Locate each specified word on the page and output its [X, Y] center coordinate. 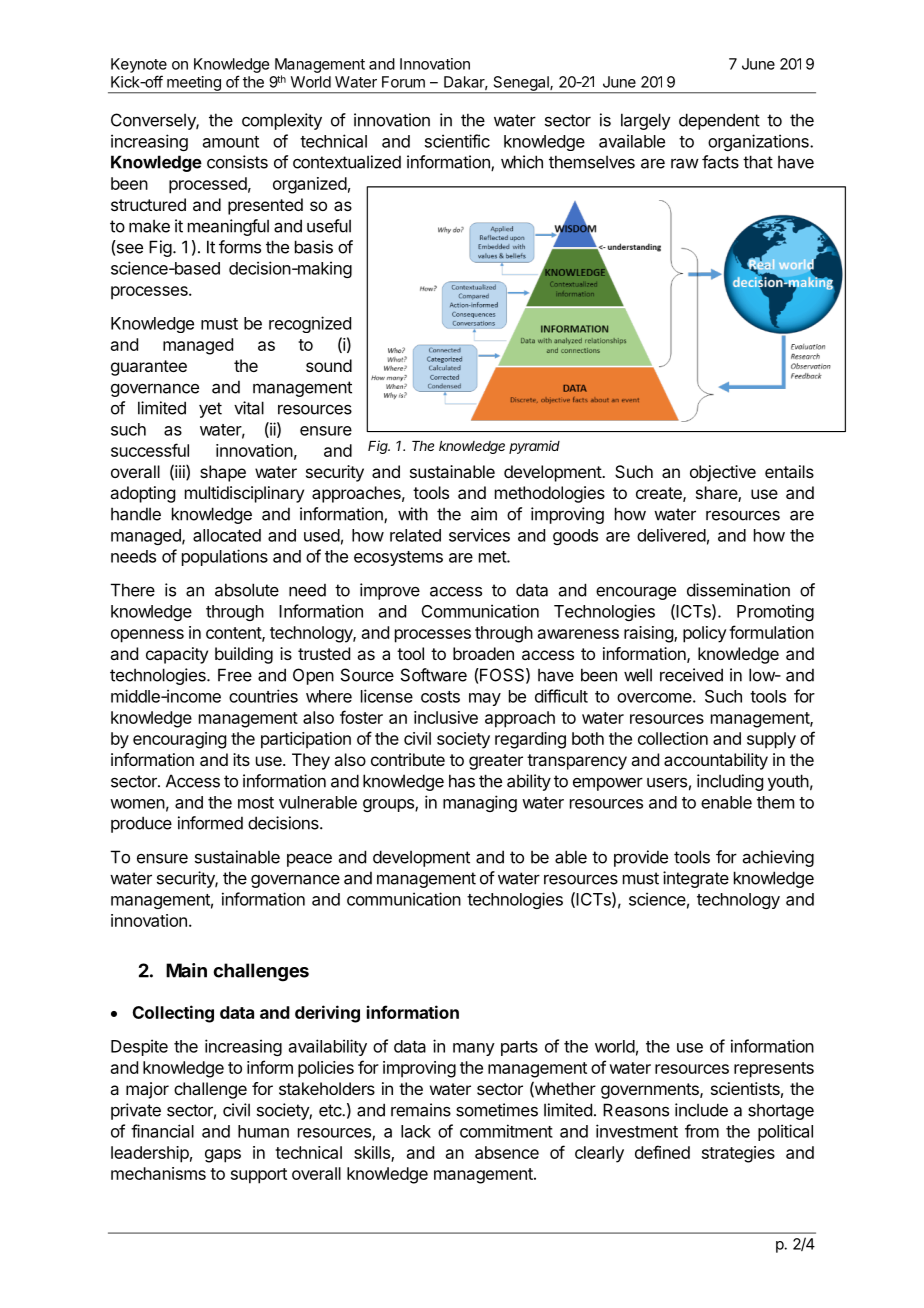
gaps [223, 1156]
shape [223, 473]
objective [723, 473]
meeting [194, 84]
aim [484, 514]
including [730, 782]
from [702, 1131]
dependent [719, 121]
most [256, 803]
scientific [457, 141]
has [462, 781]
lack [416, 1131]
